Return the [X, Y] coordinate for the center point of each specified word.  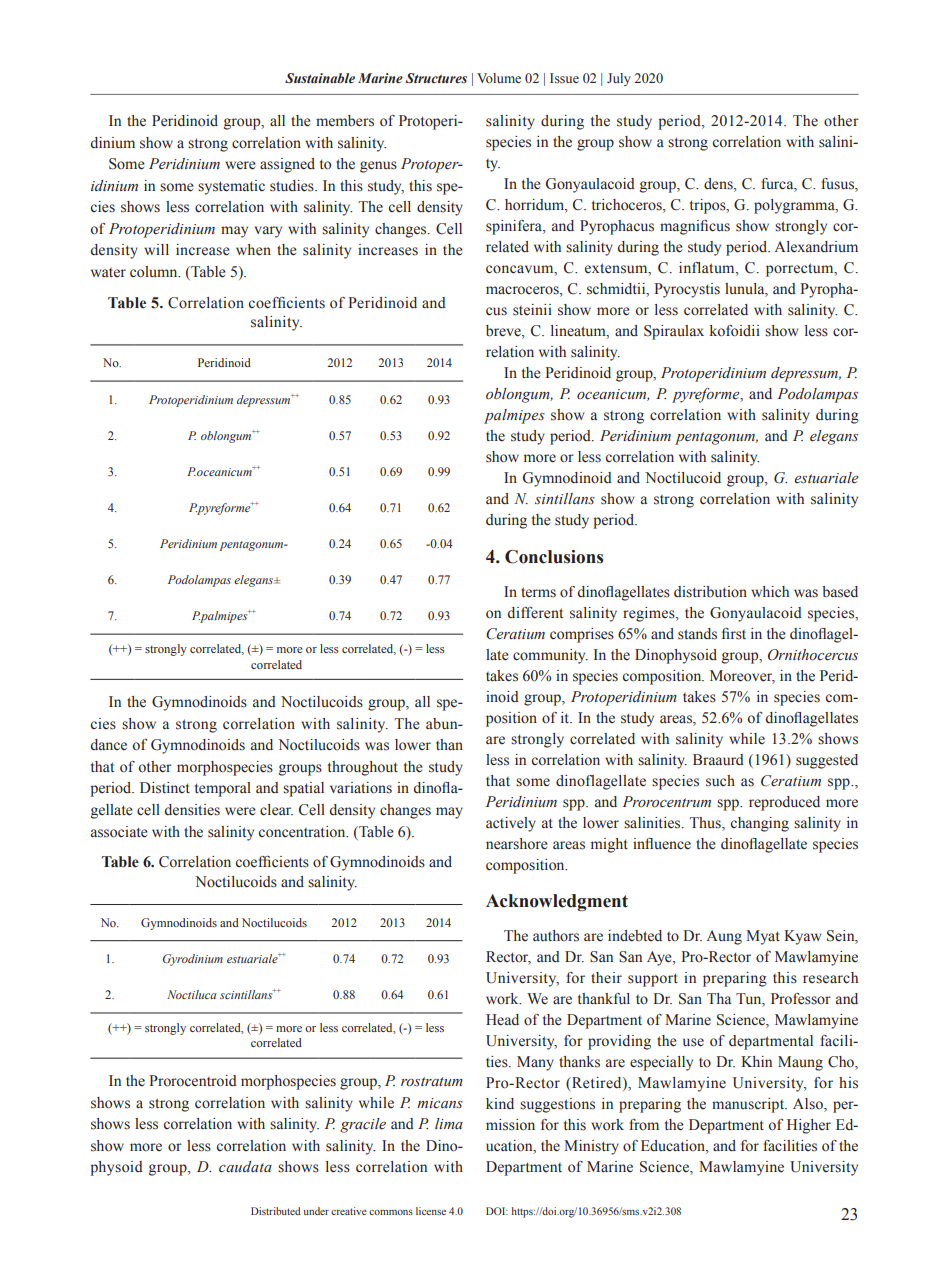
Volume [499, 78]
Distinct [165, 788]
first [734, 634]
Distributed [275, 1211]
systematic [231, 187]
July [619, 79]
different [535, 613]
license [431, 1211]
